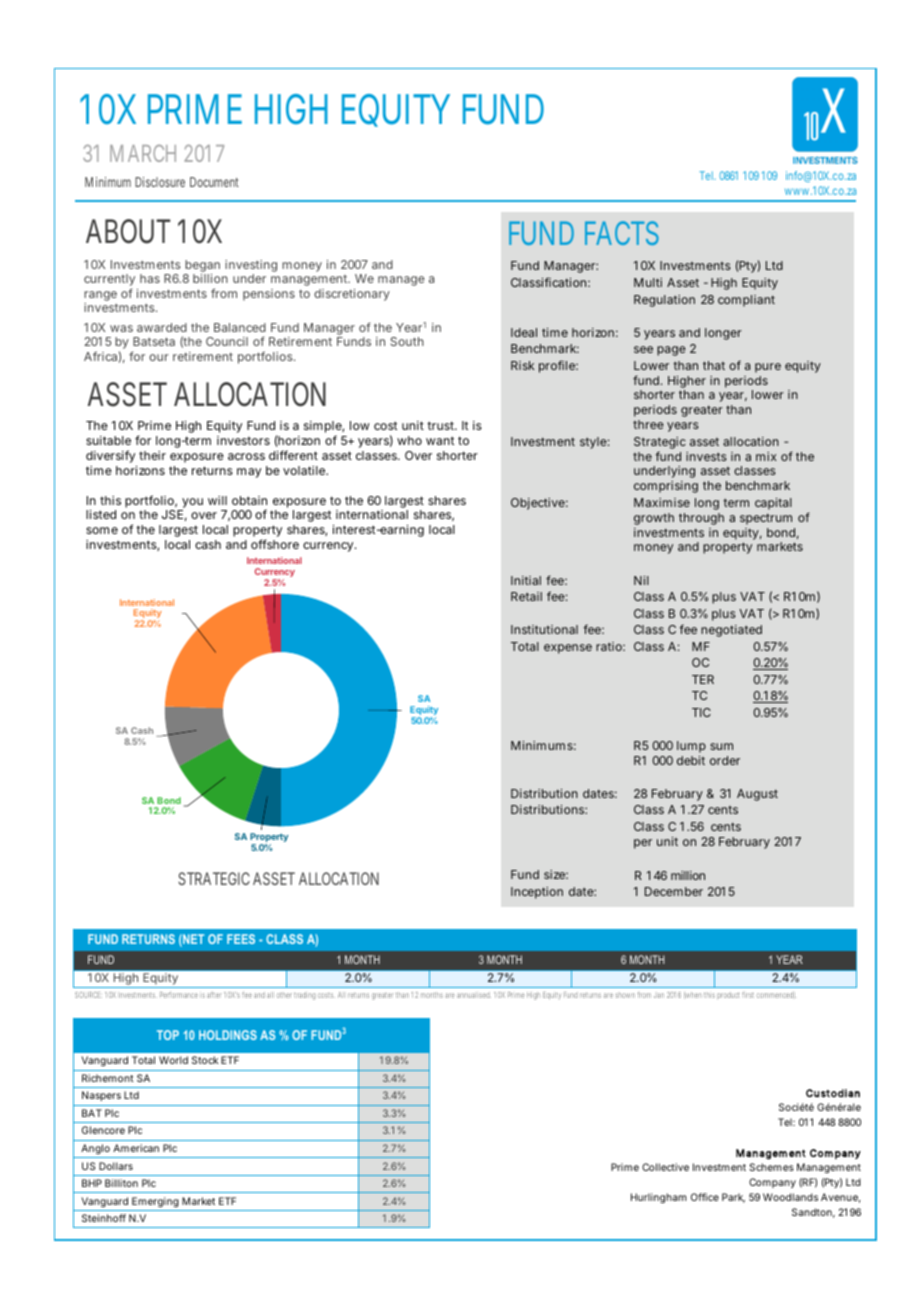 The image size is (924, 1309). I want to click on discretionary, so click(352, 295).
